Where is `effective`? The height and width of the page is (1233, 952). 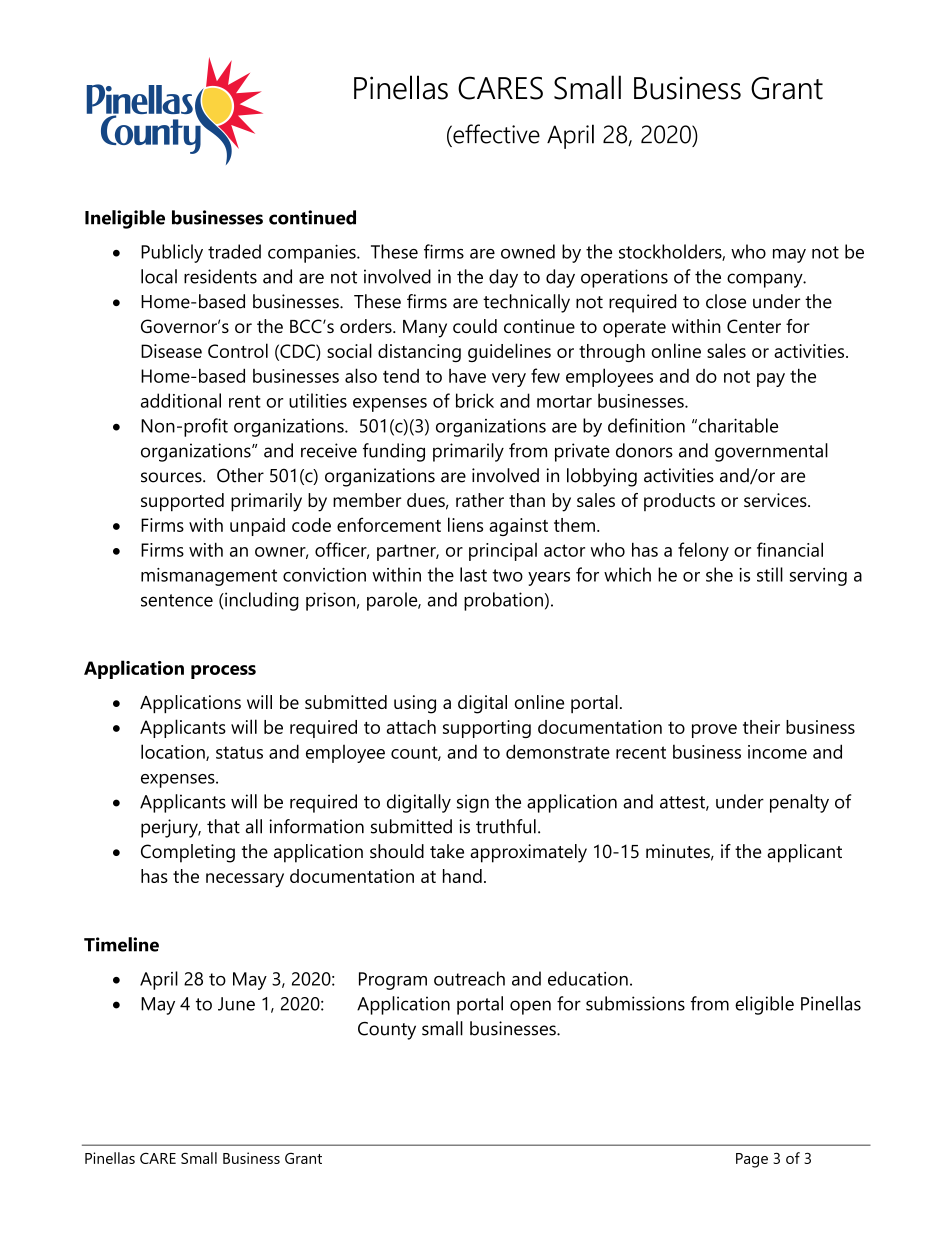 effective is located at coordinates (495, 134).
